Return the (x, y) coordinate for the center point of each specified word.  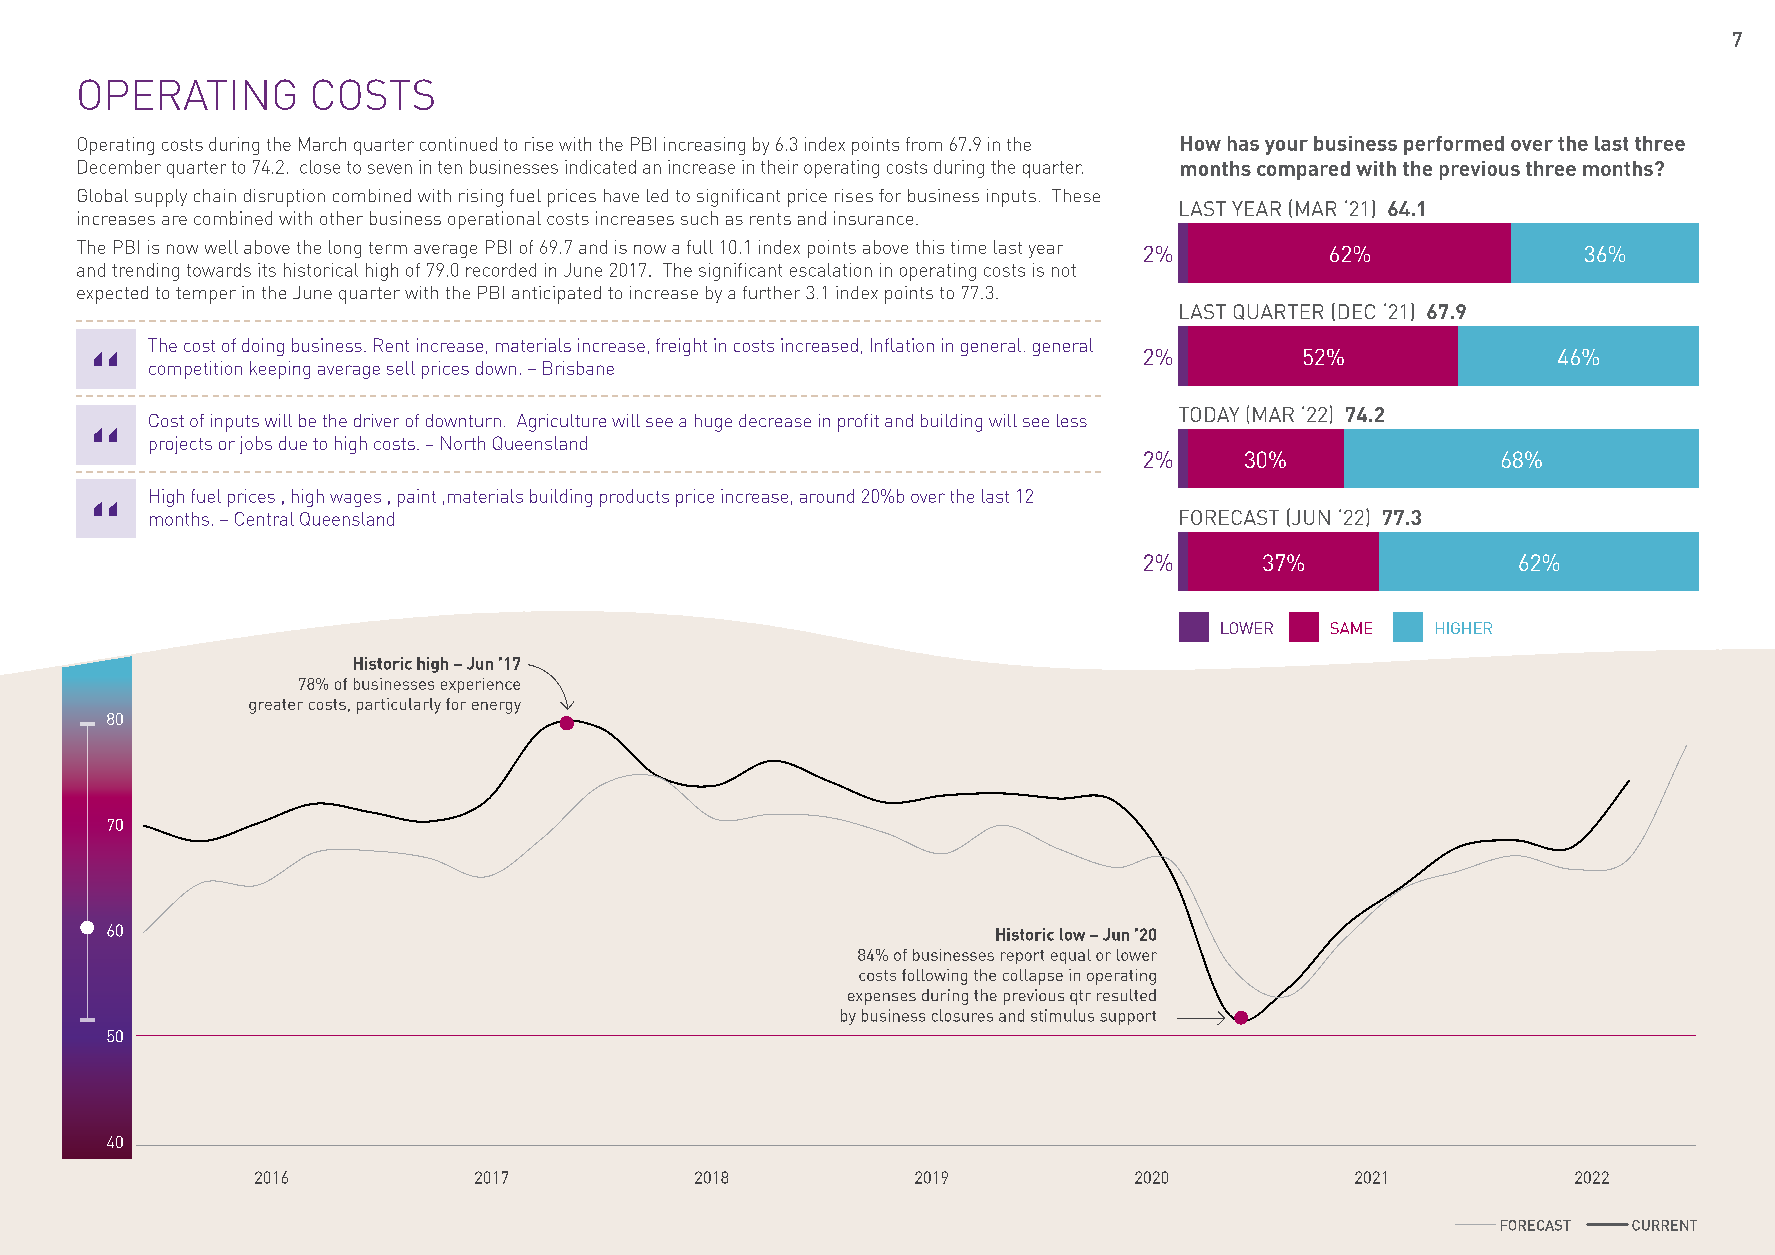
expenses (882, 999)
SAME (1351, 628)
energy (496, 708)
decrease (775, 420)
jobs (256, 445)
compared (1303, 170)
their (779, 167)
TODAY (1209, 414)
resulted (1126, 995)
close (320, 167)
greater (276, 706)
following (934, 977)
